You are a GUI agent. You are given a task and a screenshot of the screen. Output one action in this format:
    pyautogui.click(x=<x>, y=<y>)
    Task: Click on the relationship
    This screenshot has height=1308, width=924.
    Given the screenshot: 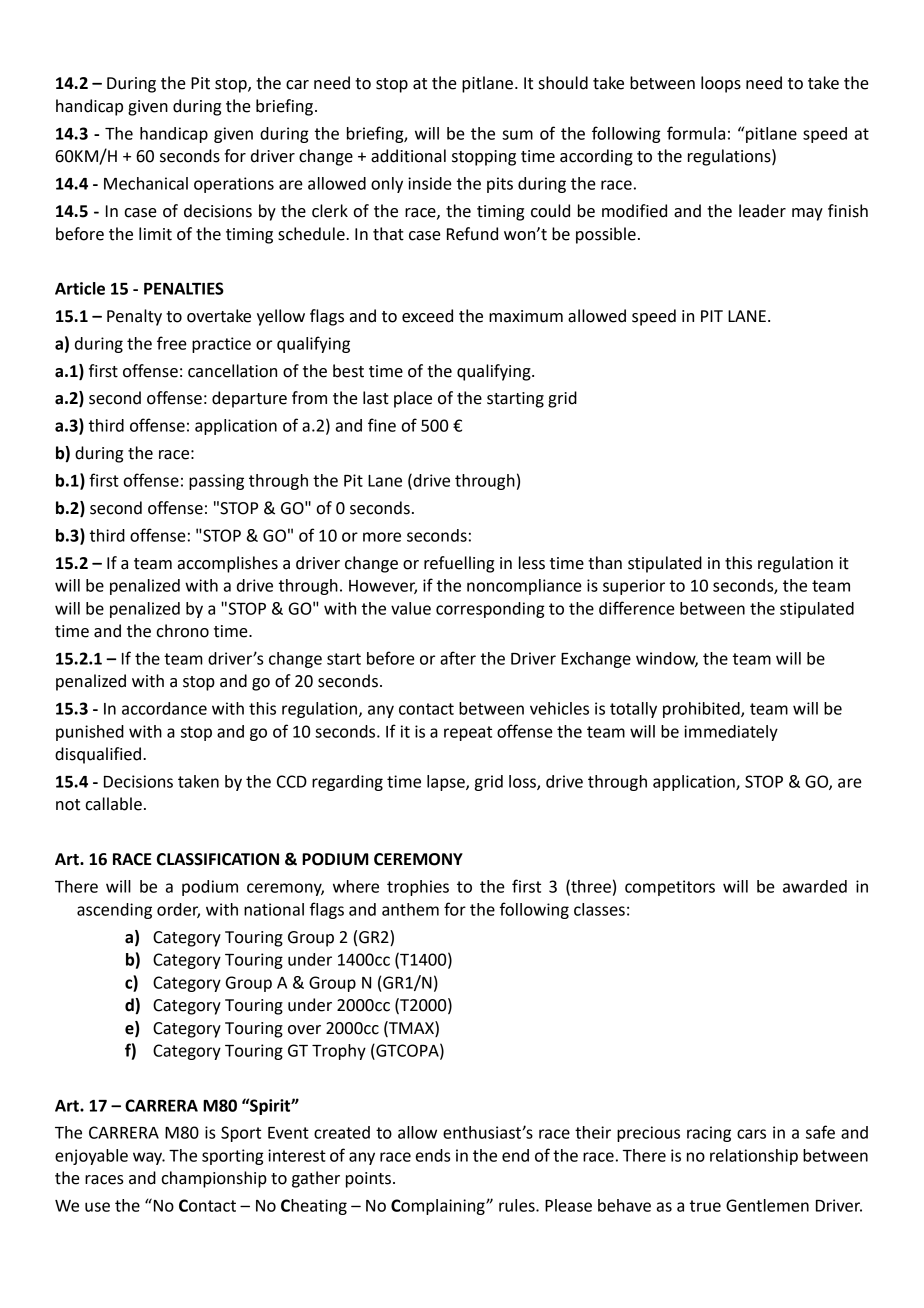 What is the action you would take?
    pyautogui.click(x=754, y=1157)
